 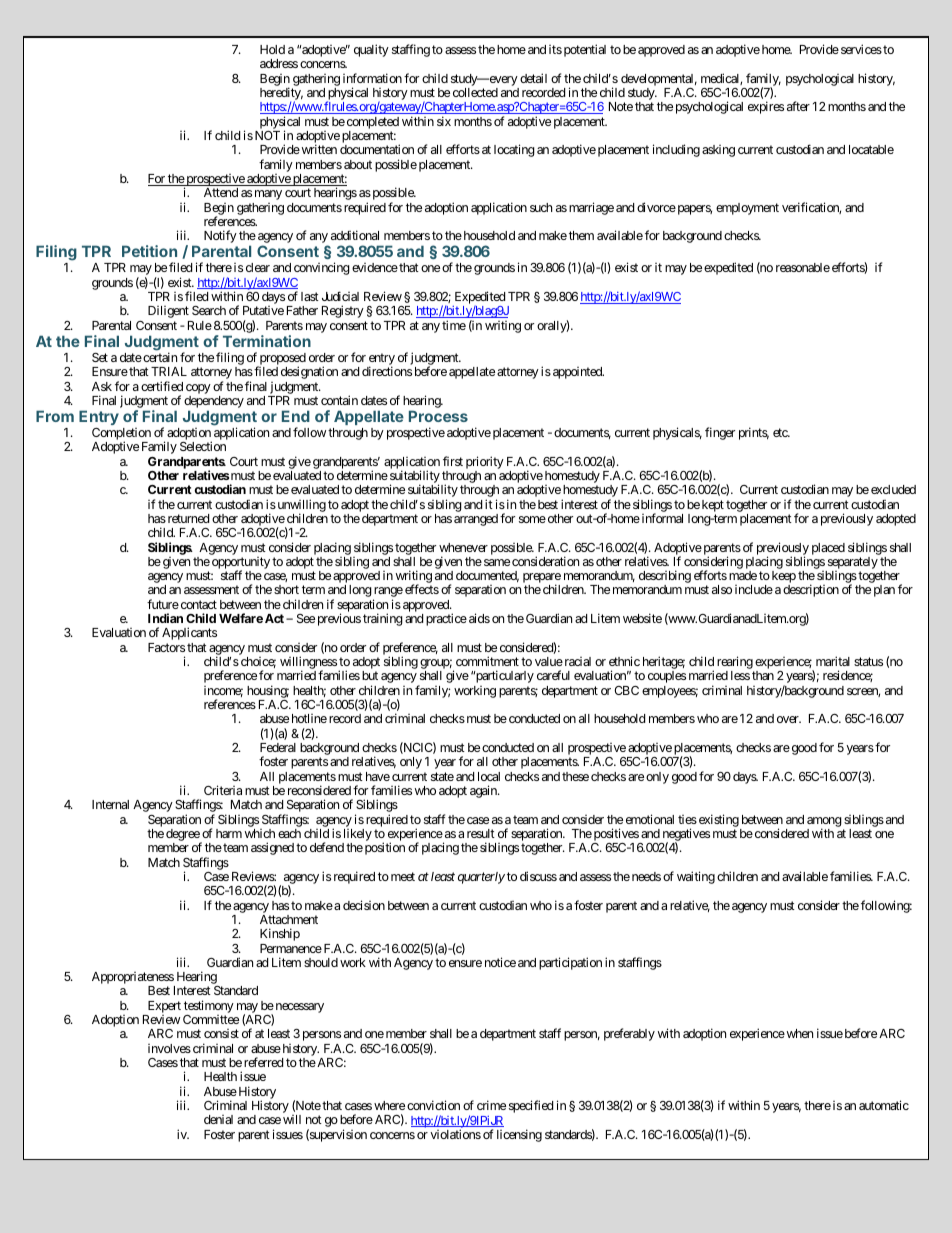 I want to click on among, so click(x=824, y=823).
